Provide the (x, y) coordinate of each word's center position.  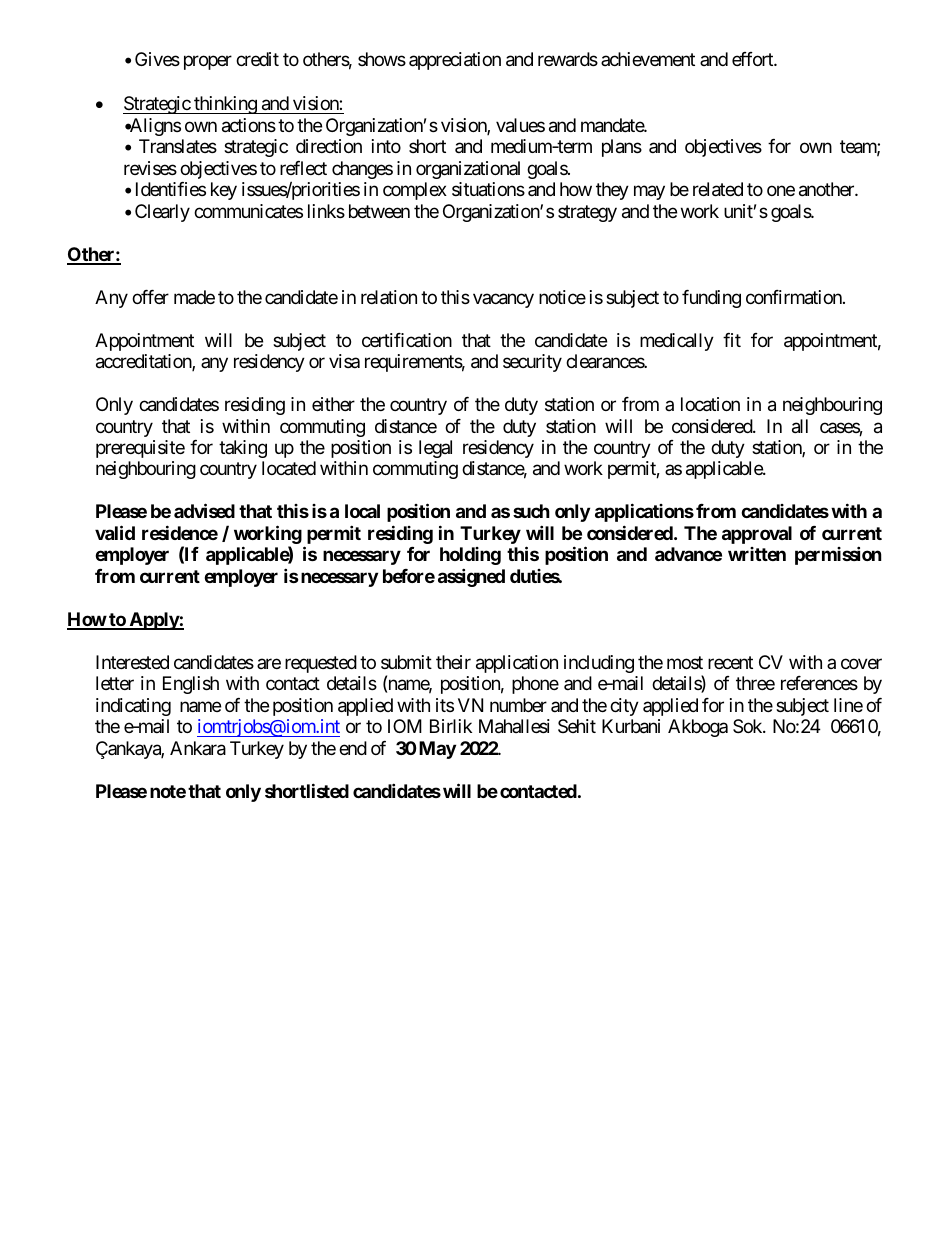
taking (243, 449)
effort (753, 59)
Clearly (162, 213)
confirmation (795, 297)
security (532, 363)
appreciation (455, 61)
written (757, 554)
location (710, 404)
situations (488, 189)
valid (115, 532)
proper (208, 62)
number (518, 705)
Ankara (198, 748)
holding (470, 556)
